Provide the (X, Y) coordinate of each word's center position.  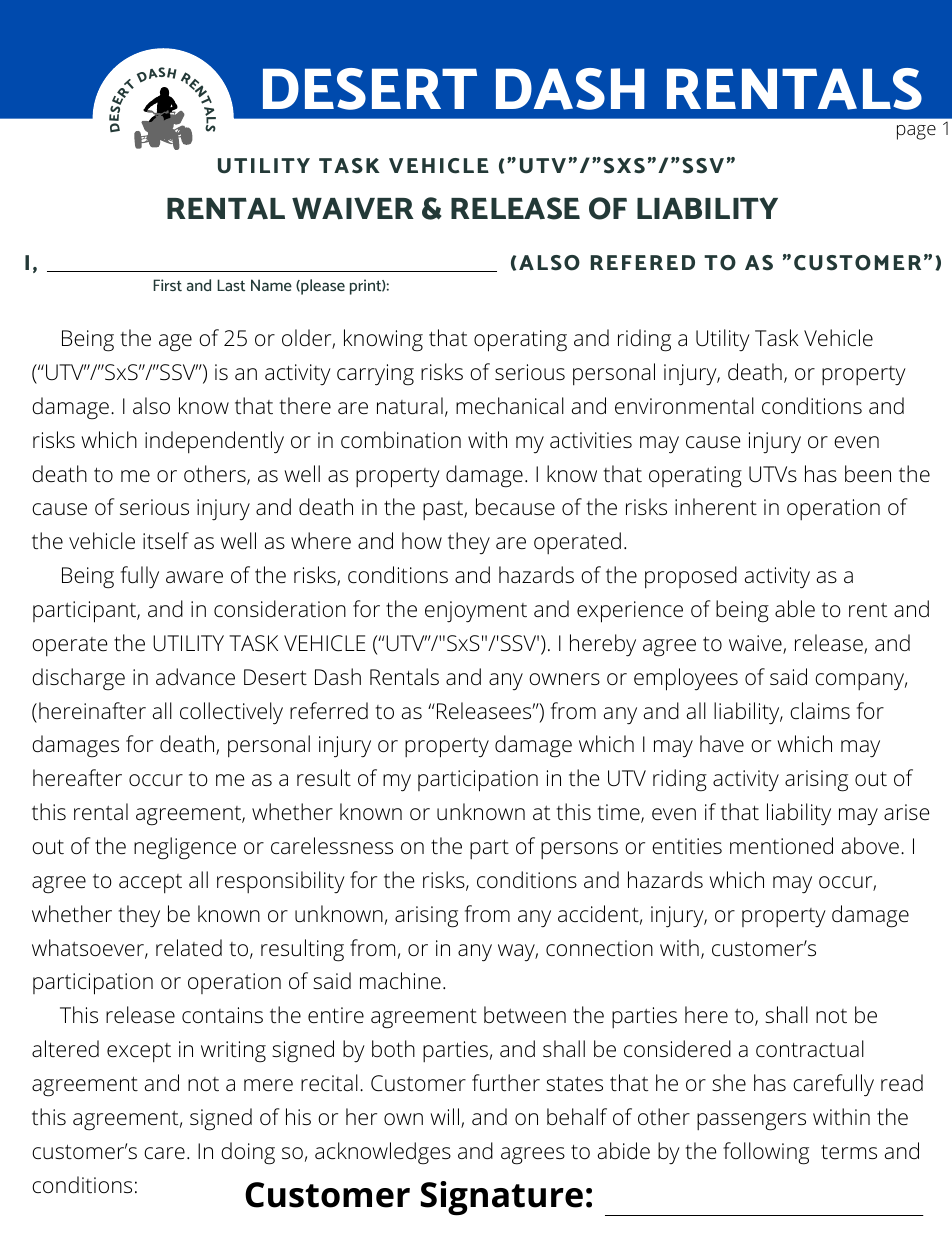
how (422, 540)
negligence (185, 848)
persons (579, 850)
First (167, 285)
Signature (502, 1198)
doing (248, 1153)
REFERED (643, 262)
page (916, 132)
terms (849, 1152)
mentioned (781, 846)
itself (166, 541)
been (868, 474)
